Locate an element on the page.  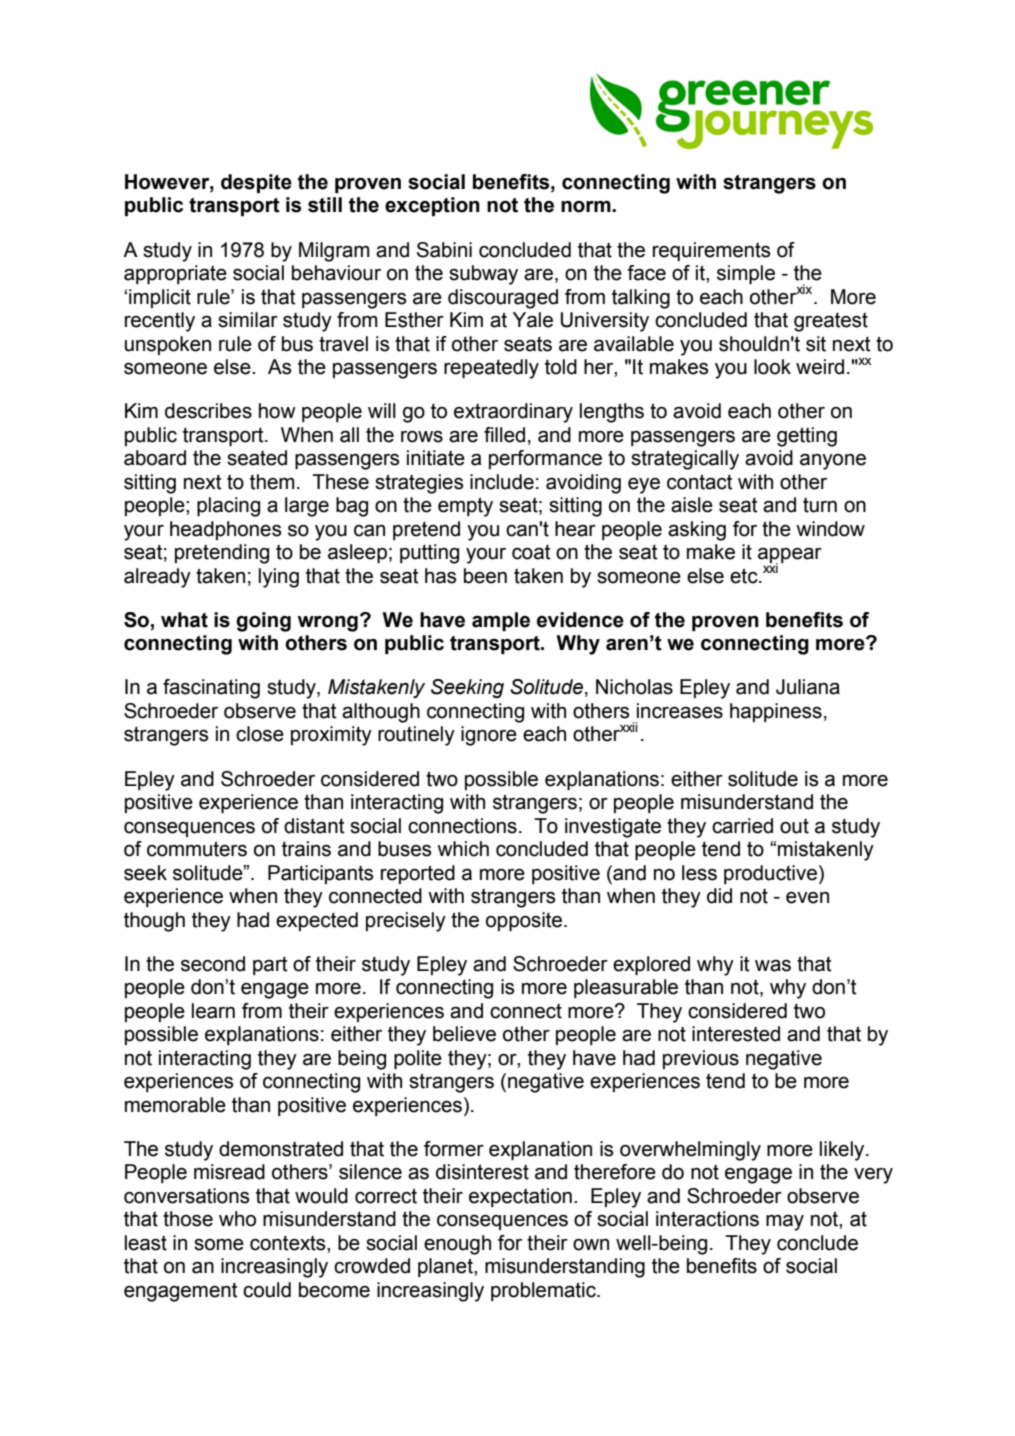
despite is located at coordinates (256, 183).
